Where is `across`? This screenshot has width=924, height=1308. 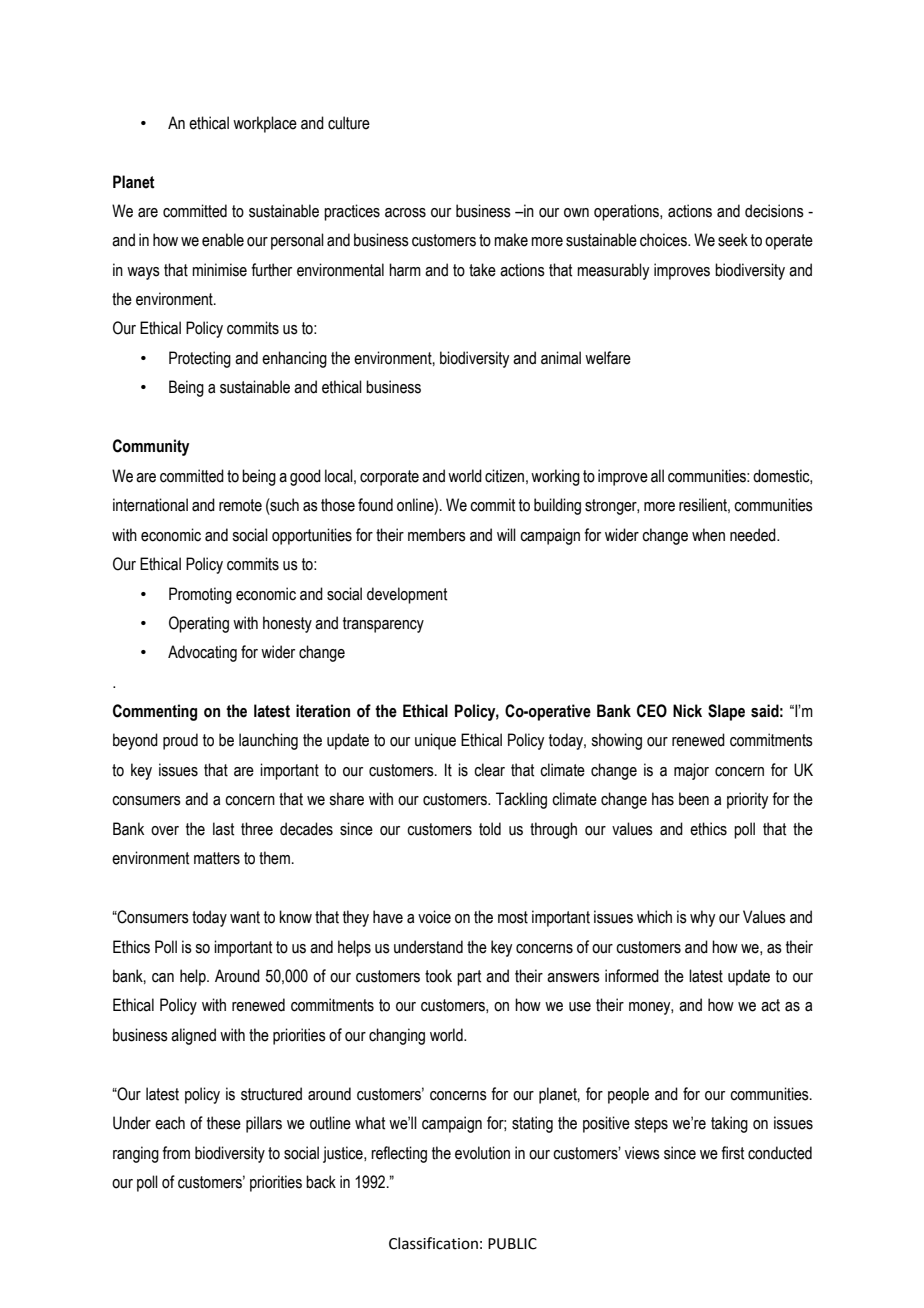
across is located at coordinates (405, 213).
